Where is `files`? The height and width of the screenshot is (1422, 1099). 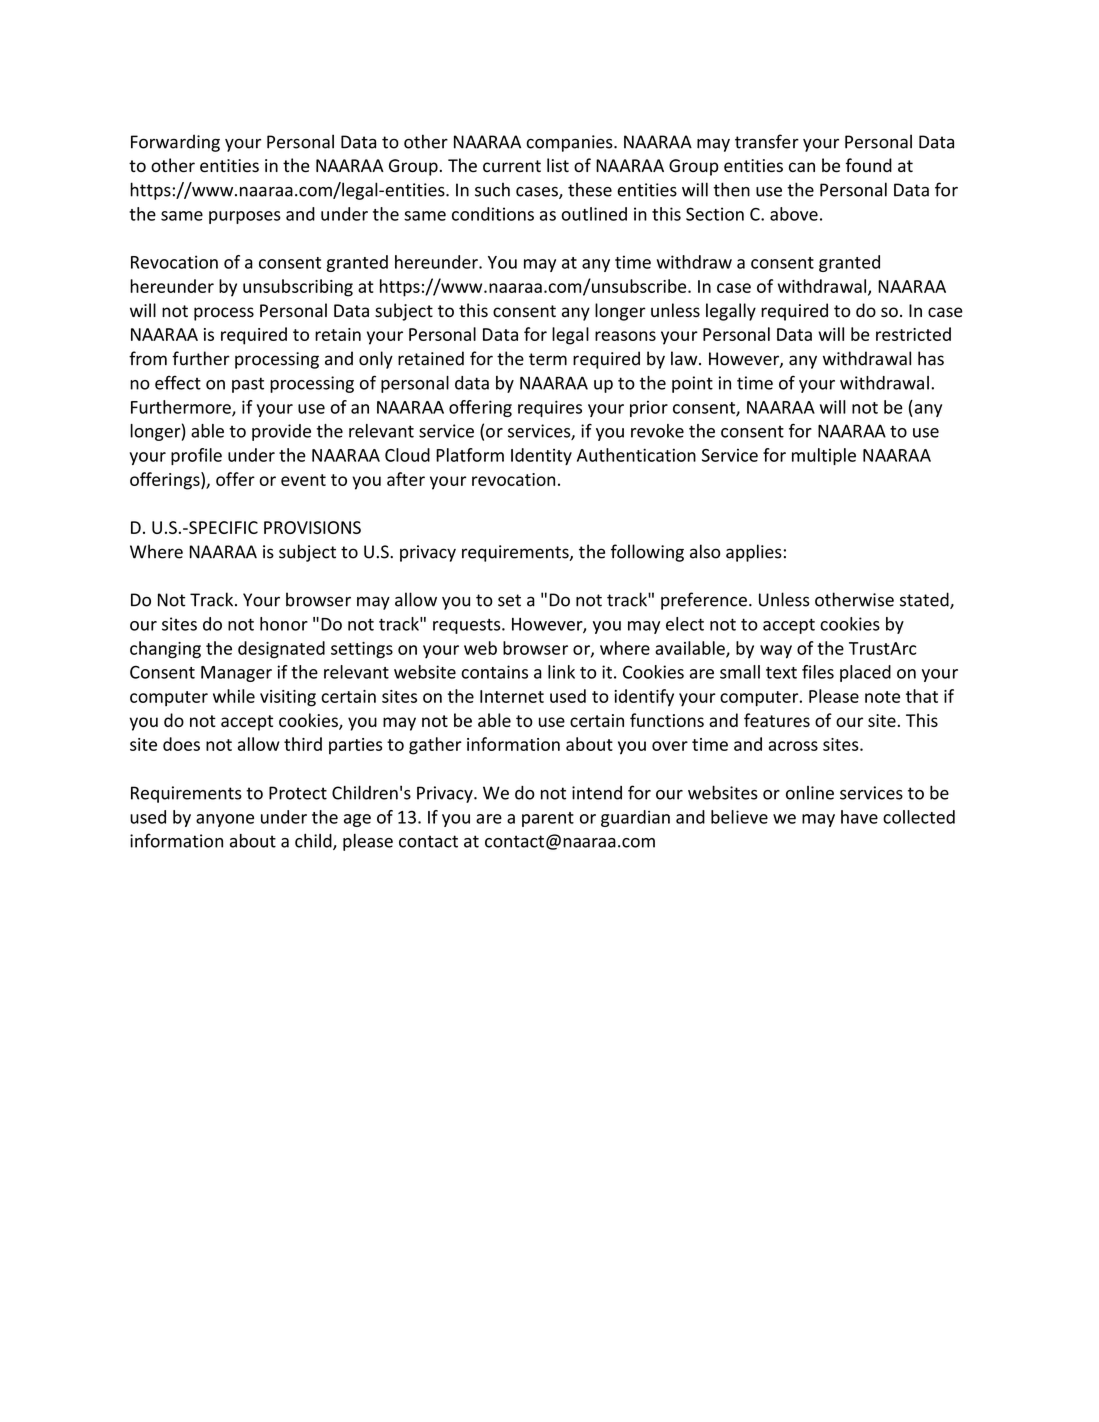
files is located at coordinates (818, 672).
